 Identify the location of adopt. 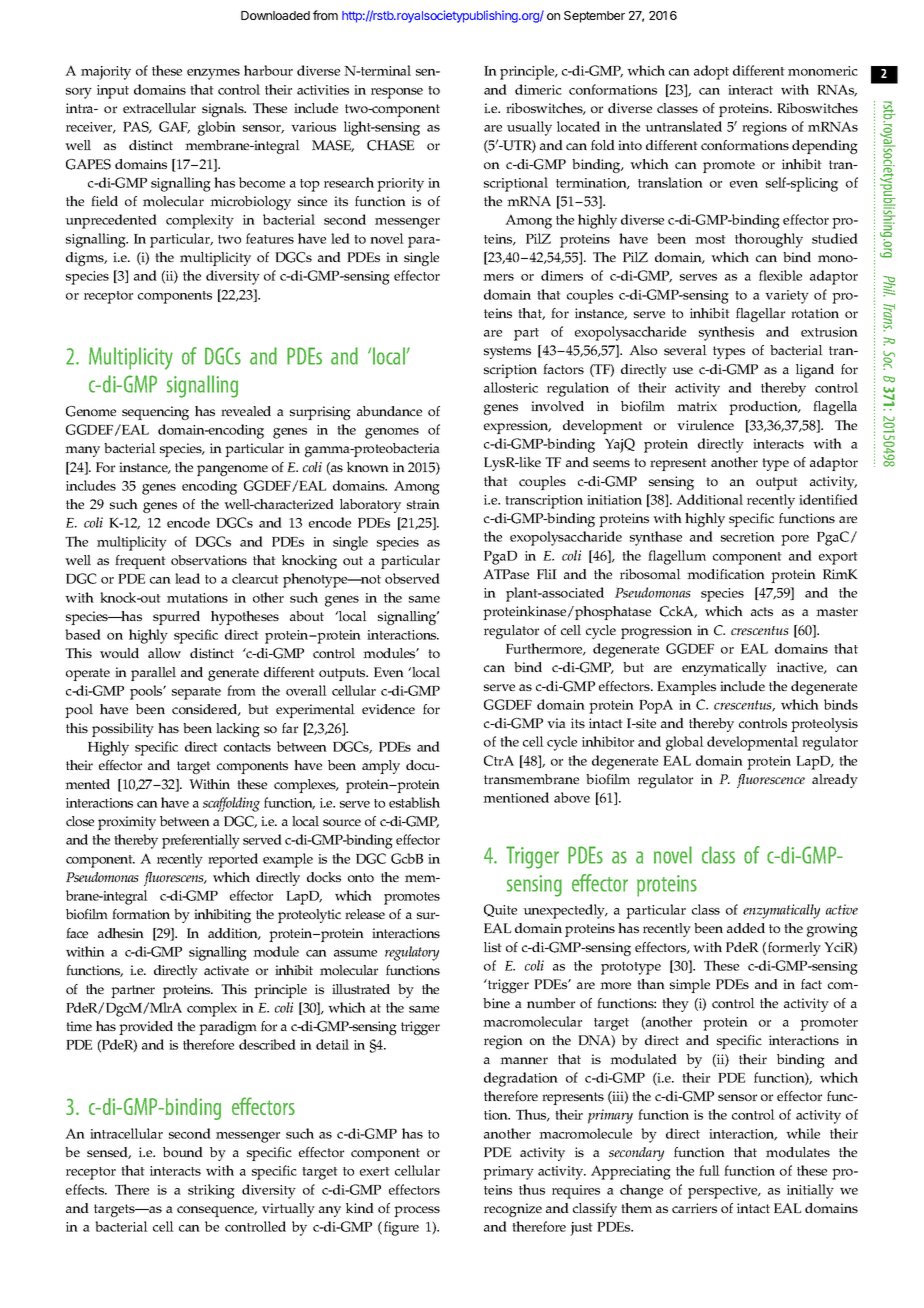
(711, 72).
